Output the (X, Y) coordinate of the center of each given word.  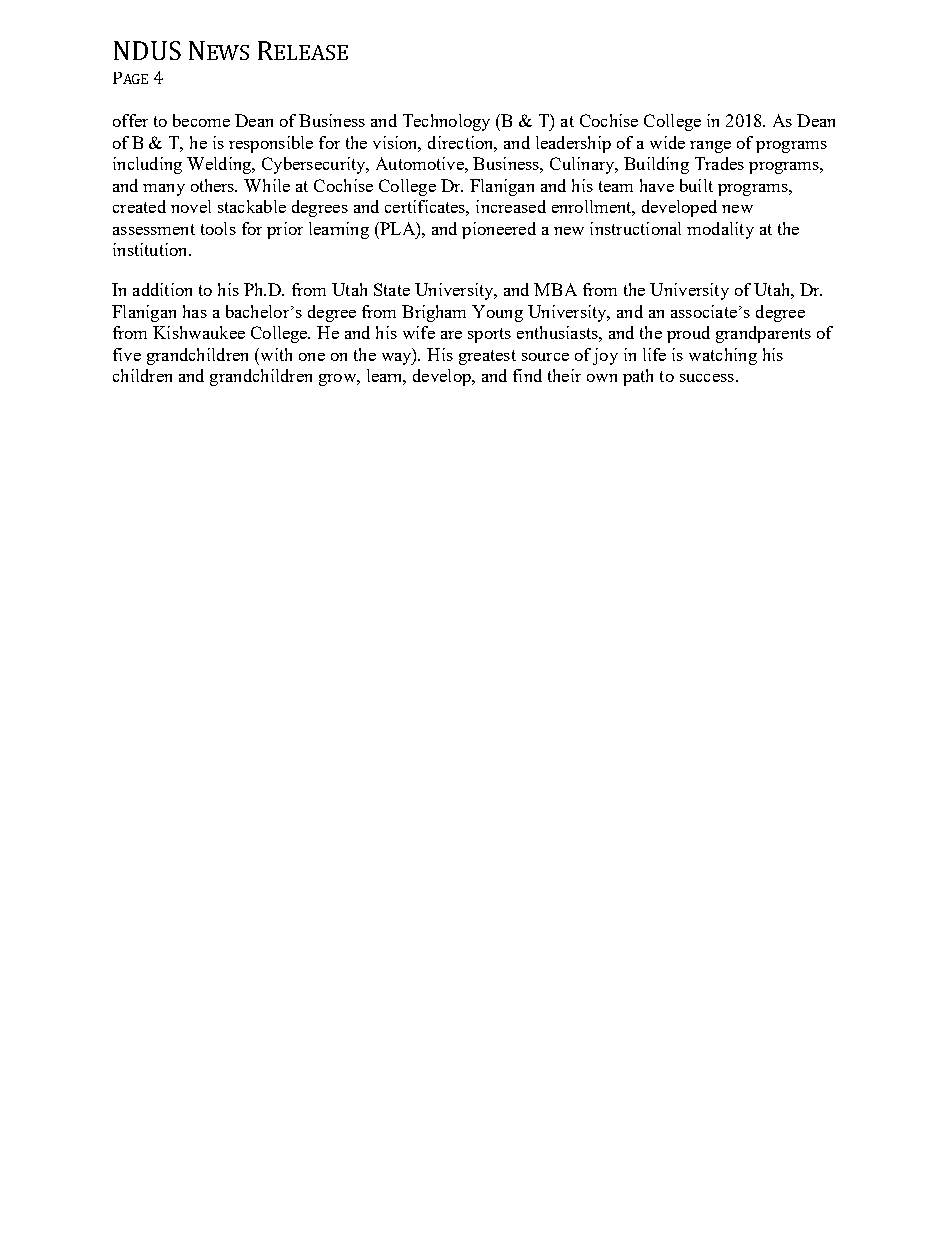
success (707, 378)
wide (667, 142)
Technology (446, 122)
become (201, 120)
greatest (487, 357)
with (275, 354)
